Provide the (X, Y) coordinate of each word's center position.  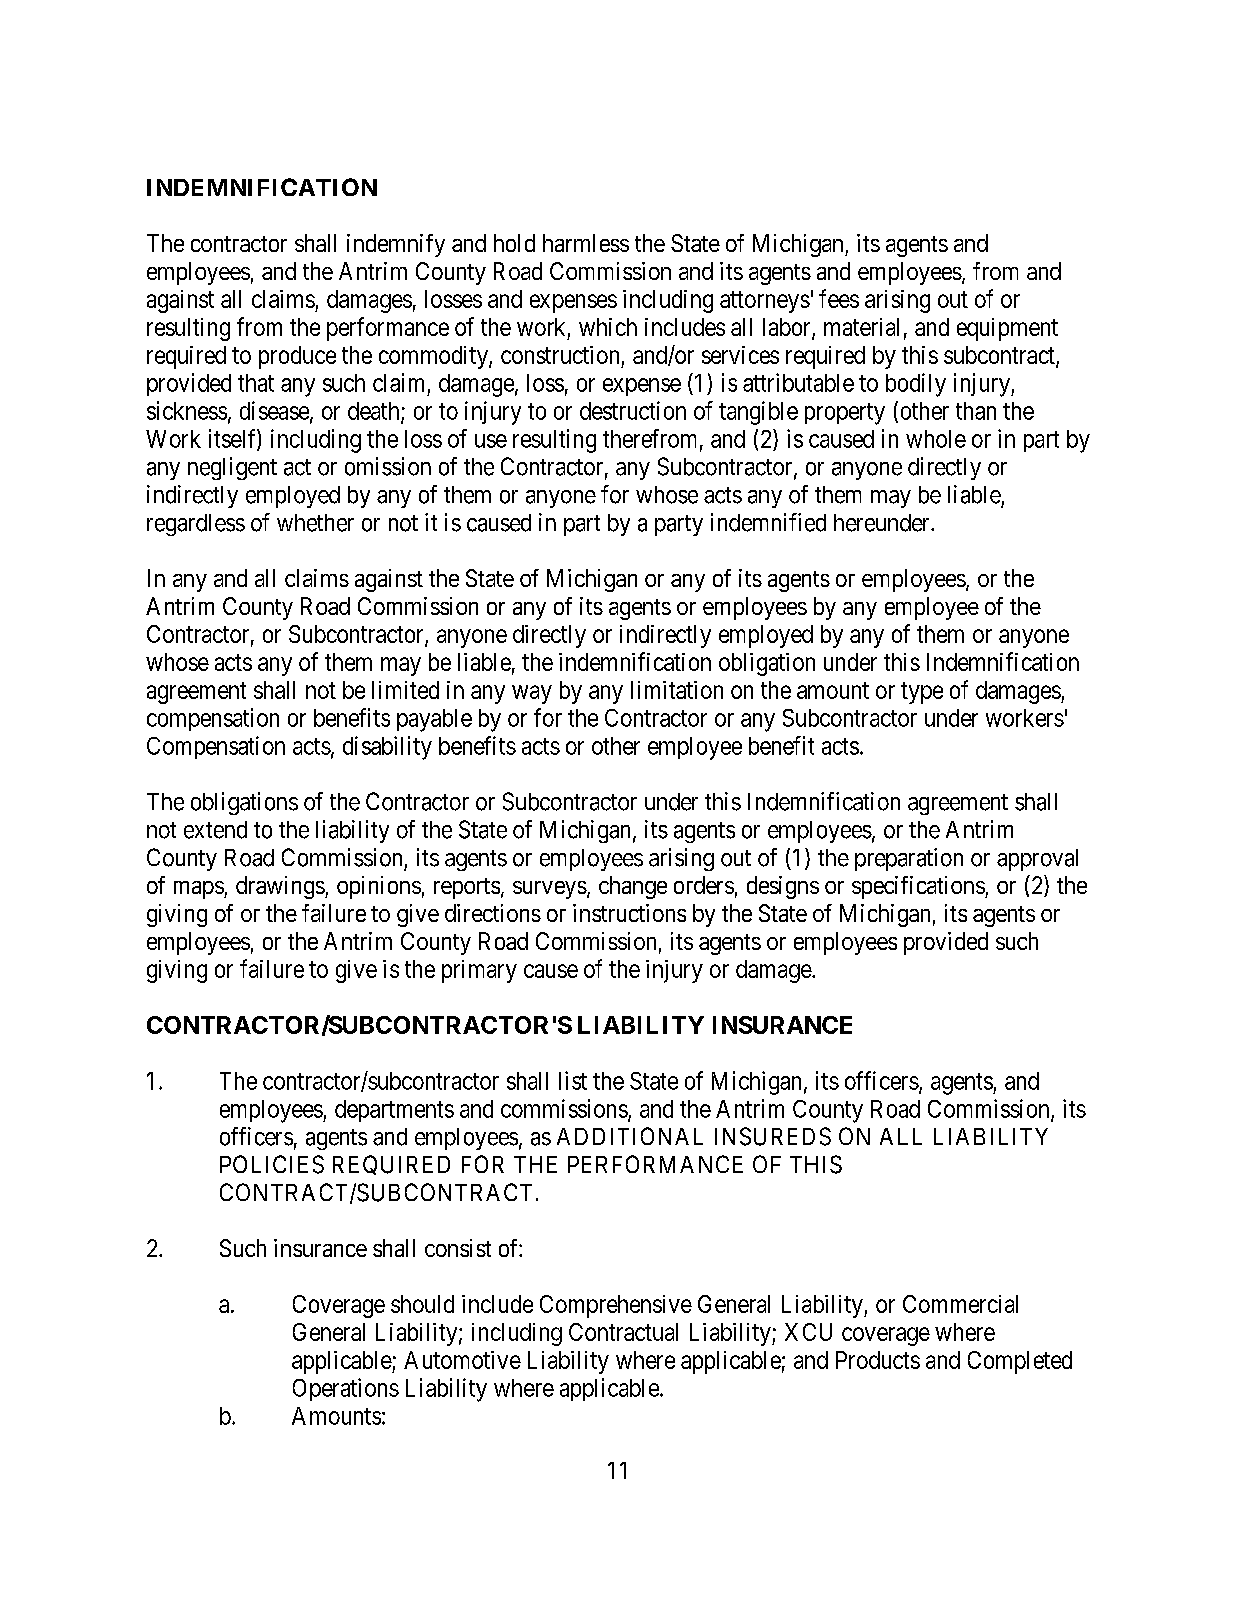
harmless (586, 243)
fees (839, 298)
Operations (346, 1389)
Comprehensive (616, 1306)
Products (878, 1360)
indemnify (396, 245)
